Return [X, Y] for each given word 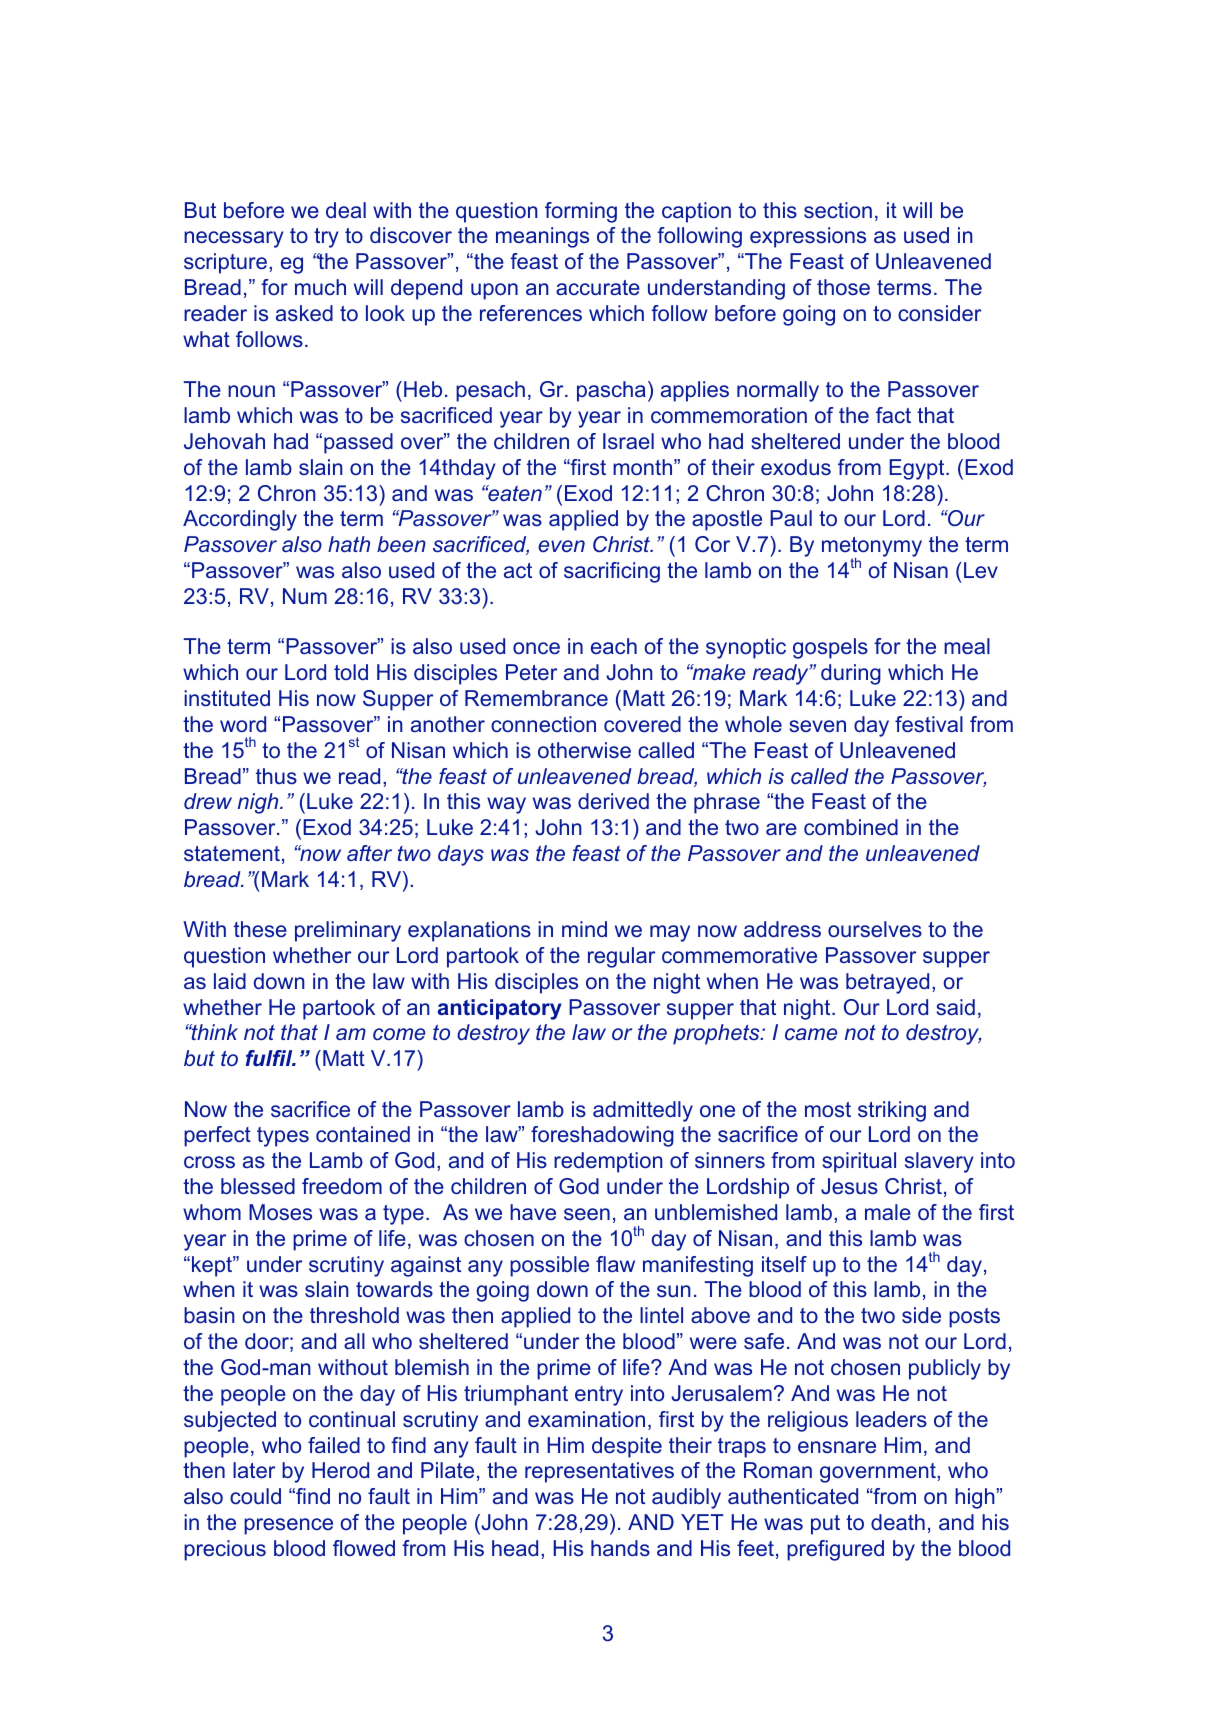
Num [305, 596]
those [843, 287]
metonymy [872, 548]
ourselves [875, 929]
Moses [280, 1212]
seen [587, 1214]
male [888, 1212]
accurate [598, 287]
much [320, 287]
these [260, 929]
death [898, 1522]
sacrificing [612, 572]
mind [584, 929]
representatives [599, 1472]
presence [288, 1526]
